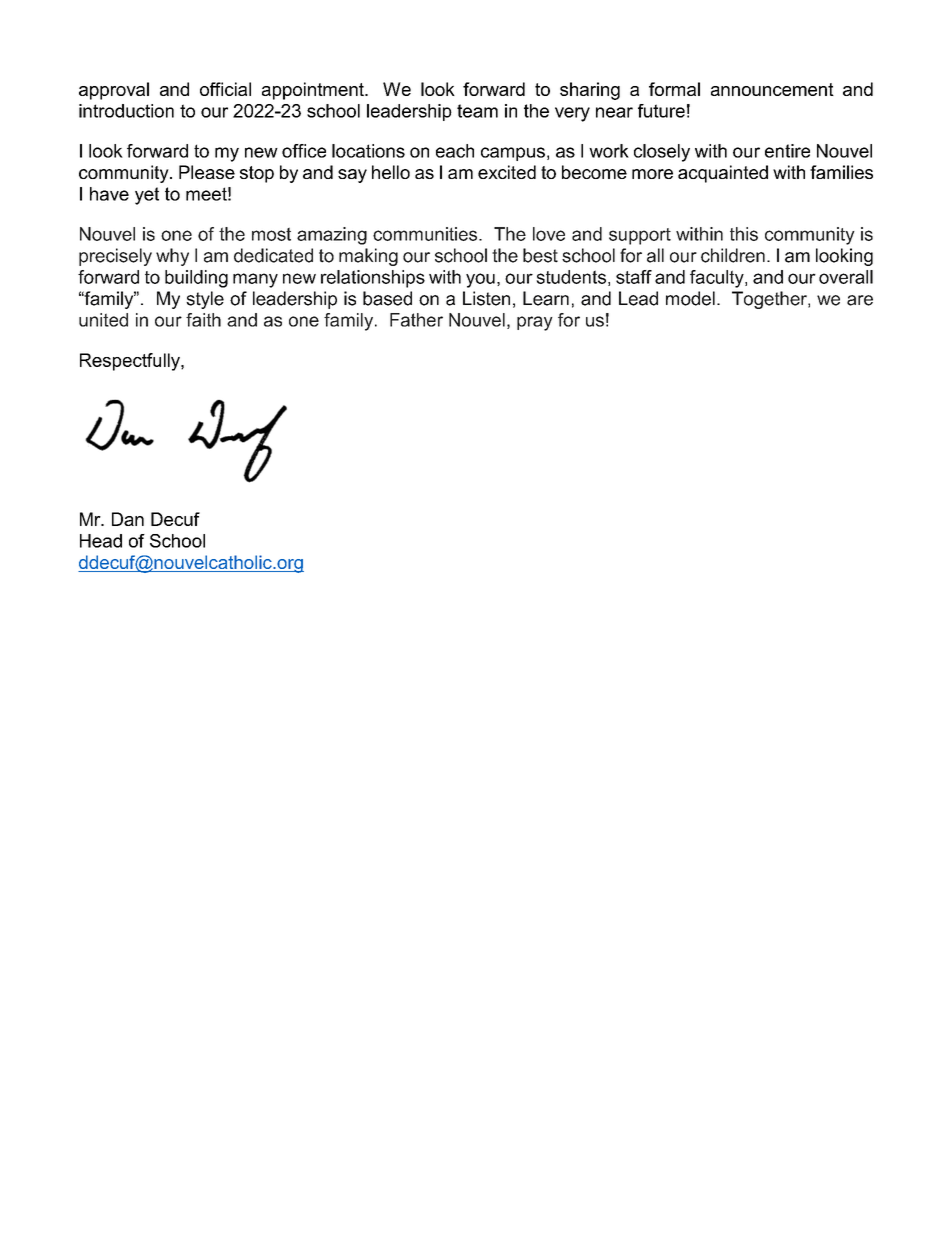 The image size is (952, 1233). Describe the element at coordinates (860, 300) in the image. I see `are` at that location.
